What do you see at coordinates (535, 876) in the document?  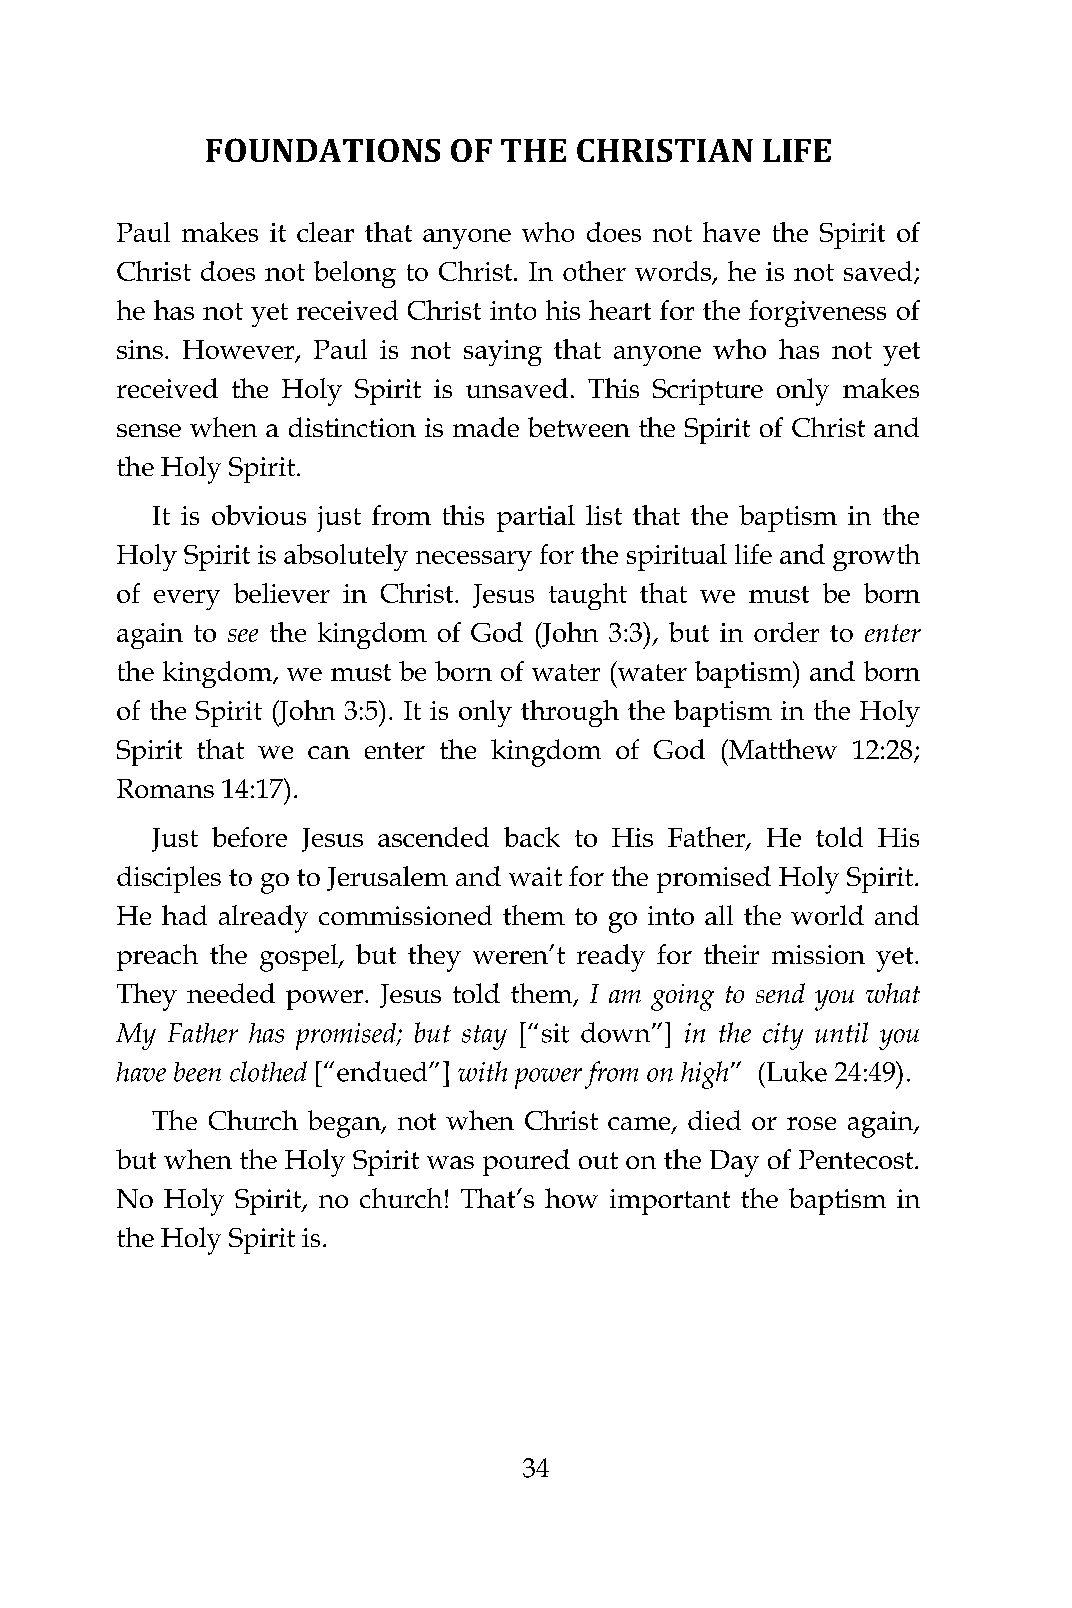 I see `wait` at bounding box center [535, 876].
